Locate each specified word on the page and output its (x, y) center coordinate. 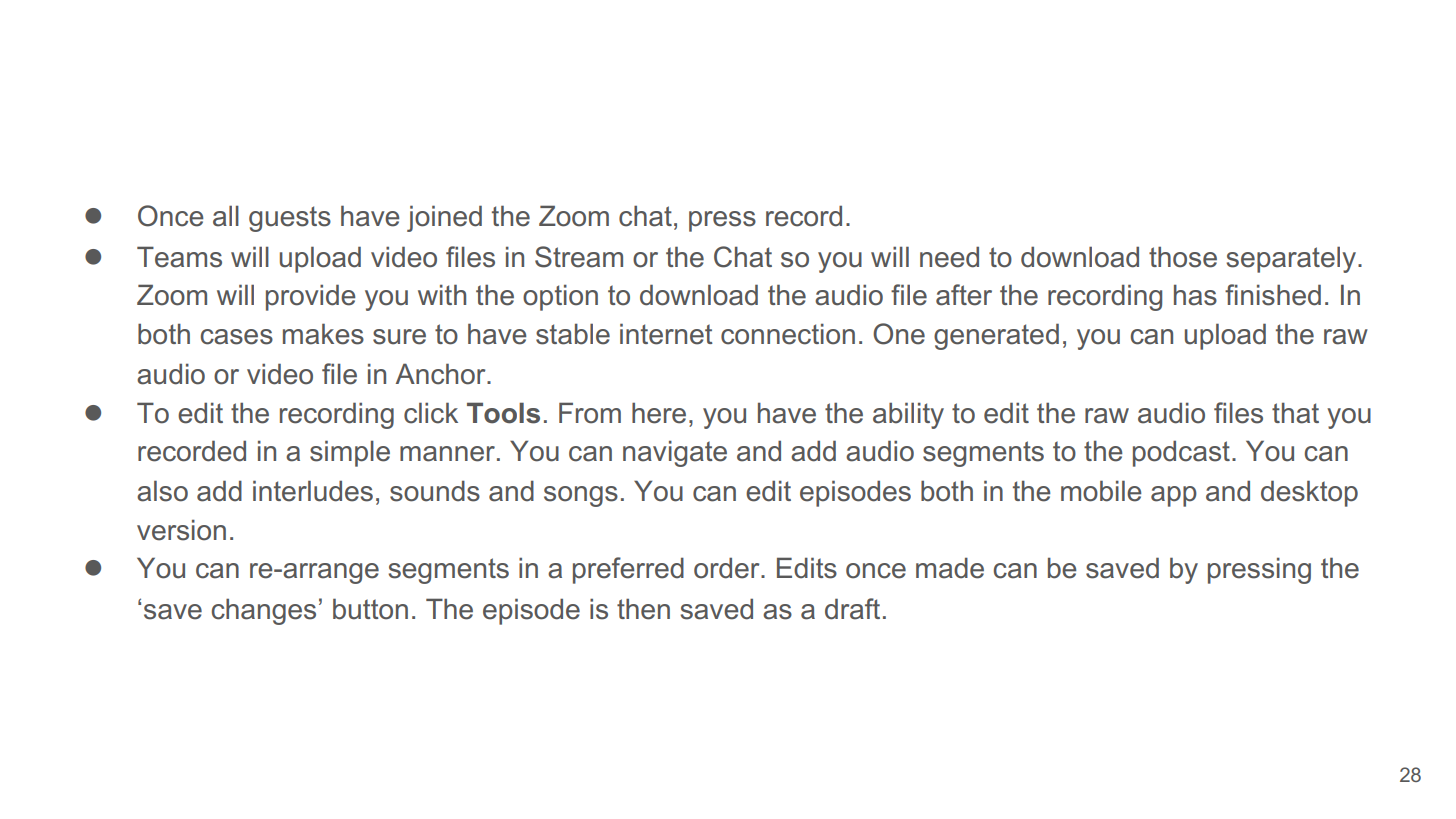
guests (290, 219)
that (1295, 413)
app (1174, 496)
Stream (579, 257)
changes (264, 611)
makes (323, 334)
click (431, 413)
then (643, 609)
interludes (313, 491)
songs (581, 496)
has (1195, 295)
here (659, 413)
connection (788, 334)
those (1183, 257)
